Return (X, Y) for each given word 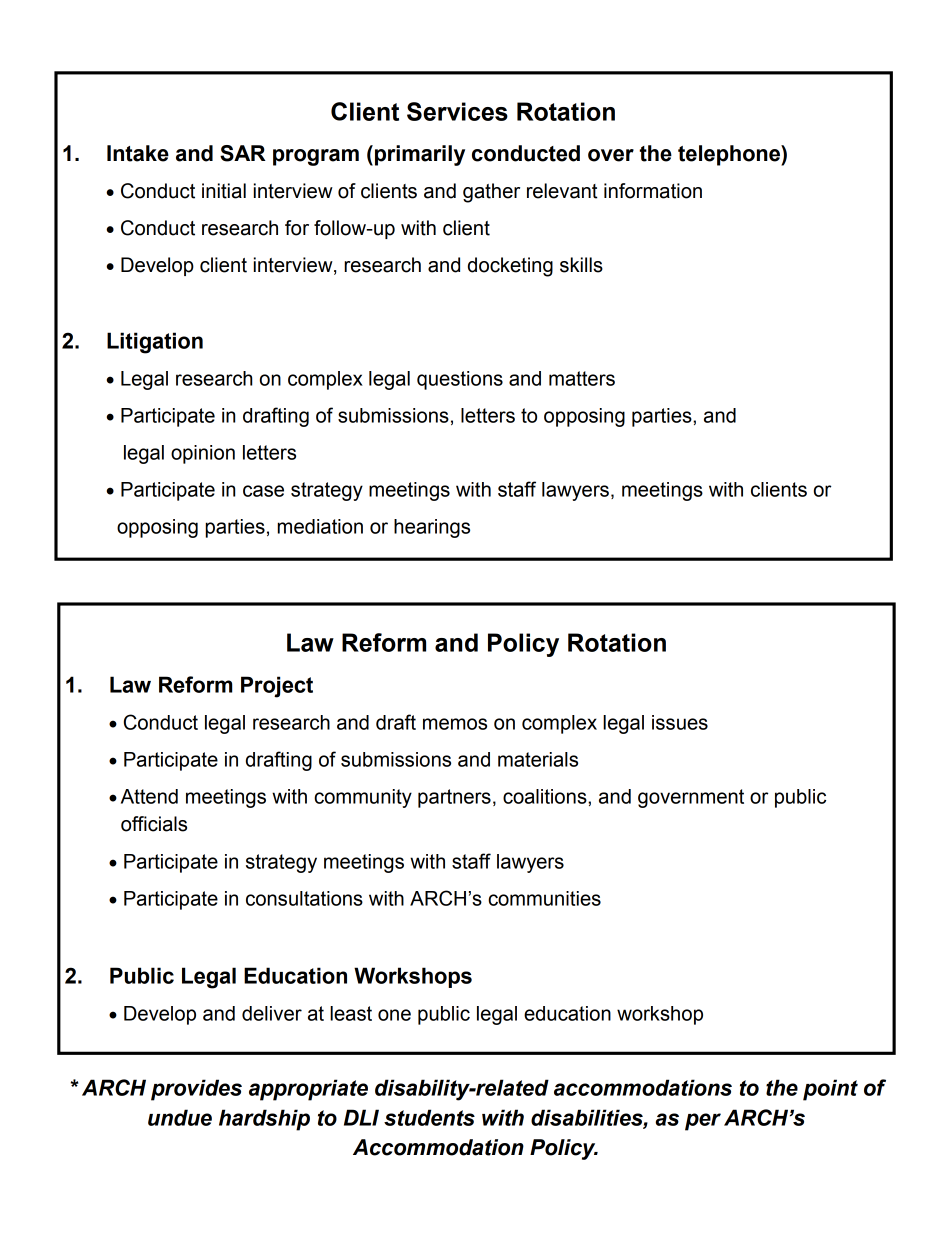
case (263, 491)
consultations (304, 898)
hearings (432, 528)
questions (460, 380)
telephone (730, 155)
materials (538, 759)
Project (277, 687)
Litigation (155, 343)
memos (455, 724)
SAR (243, 153)
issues (680, 722)
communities (544, 898)
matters (582, 378)
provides (196, 1090)
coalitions (546, 796)
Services (457, 111)
